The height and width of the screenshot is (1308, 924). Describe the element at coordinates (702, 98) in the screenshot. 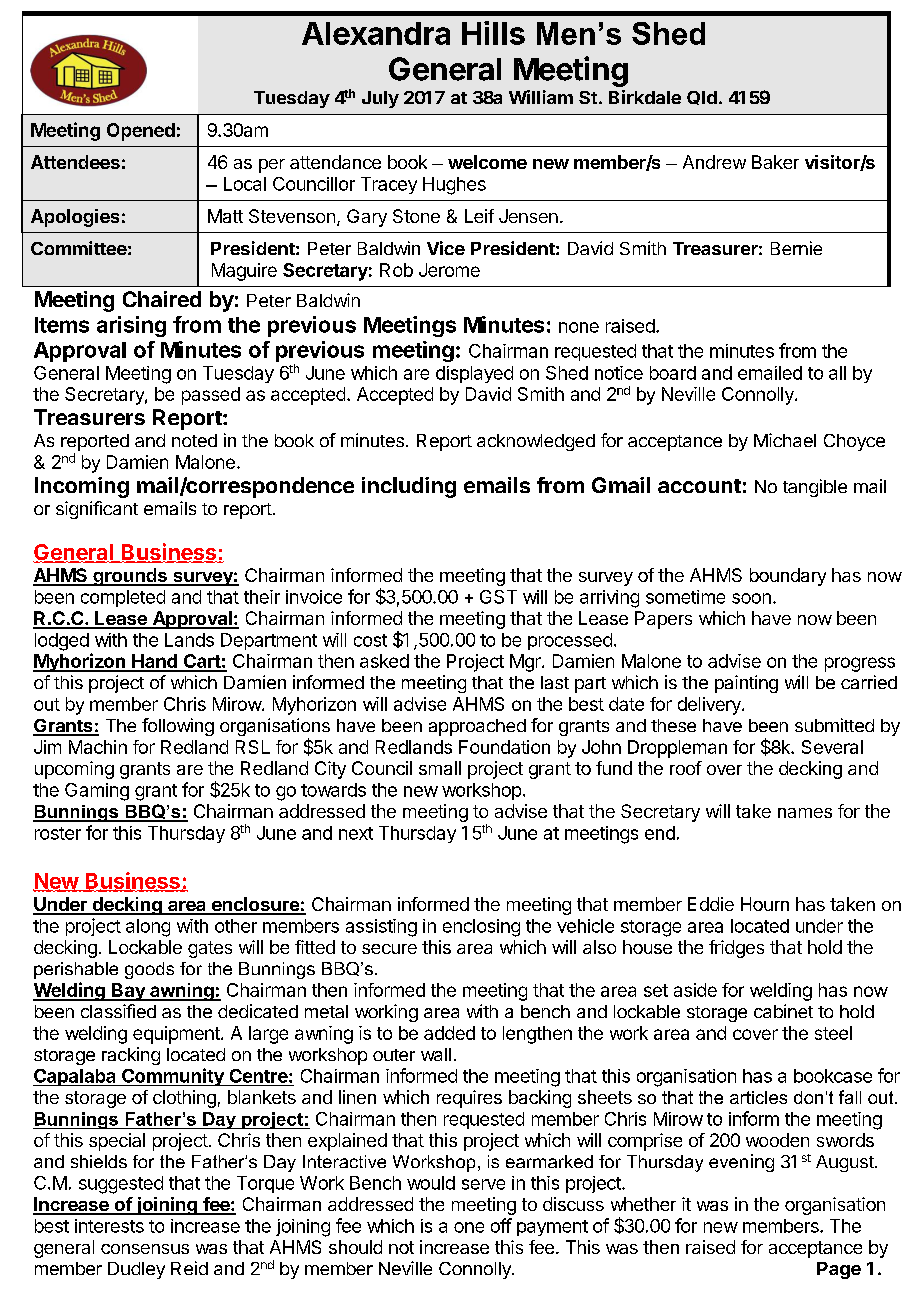

I see `Qld` at that location.
